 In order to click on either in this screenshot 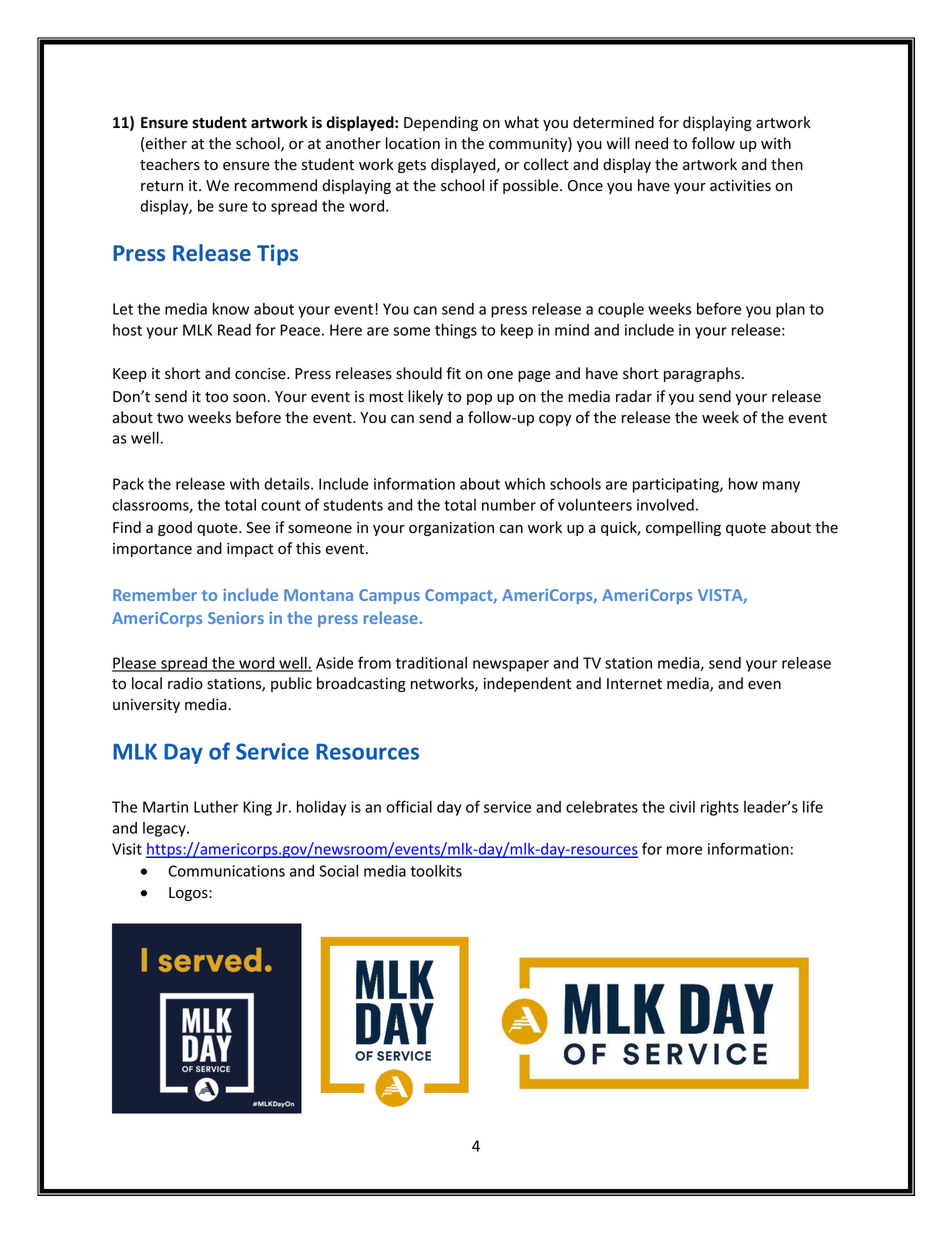, I will do `click(166, 143)`.
